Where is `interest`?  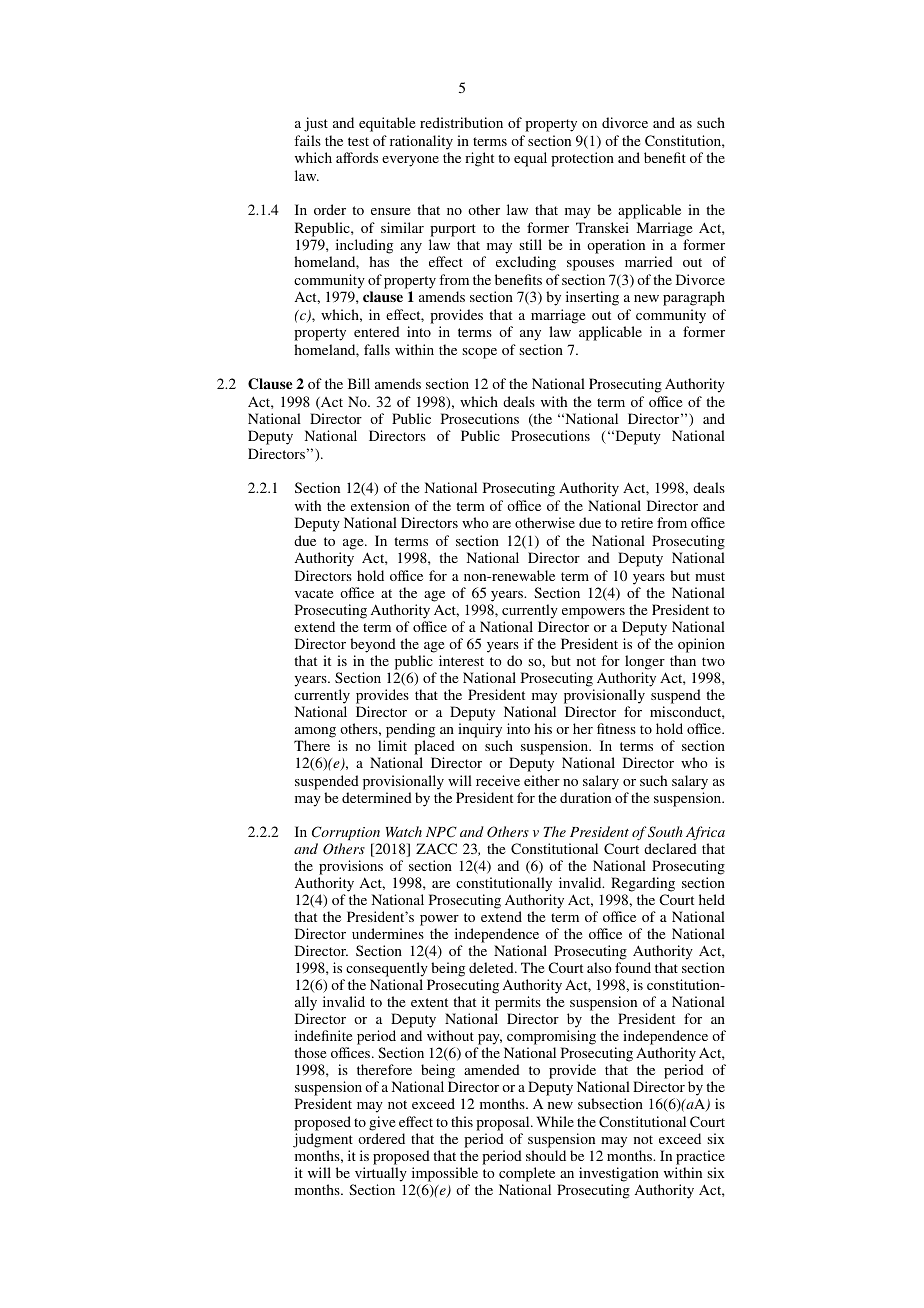 interest is located at coordinates (461, 660).
